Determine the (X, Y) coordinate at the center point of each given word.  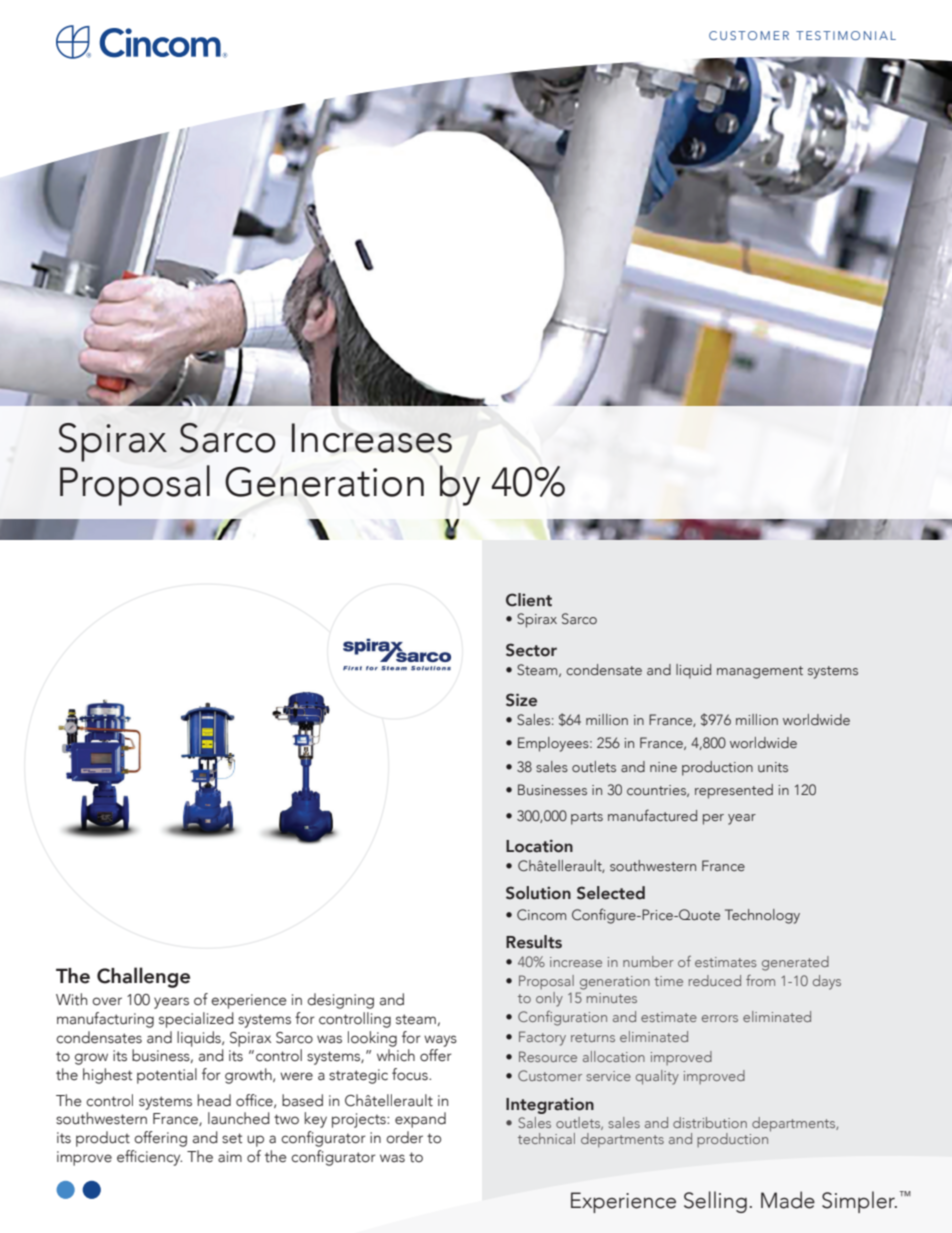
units (773, 767)
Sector (531, 650)
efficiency (149, 1158)
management (760, 672)
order (404, 1137)
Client (529, 600)
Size (521, 700)
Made (788, 1200)
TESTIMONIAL (846, 35)
